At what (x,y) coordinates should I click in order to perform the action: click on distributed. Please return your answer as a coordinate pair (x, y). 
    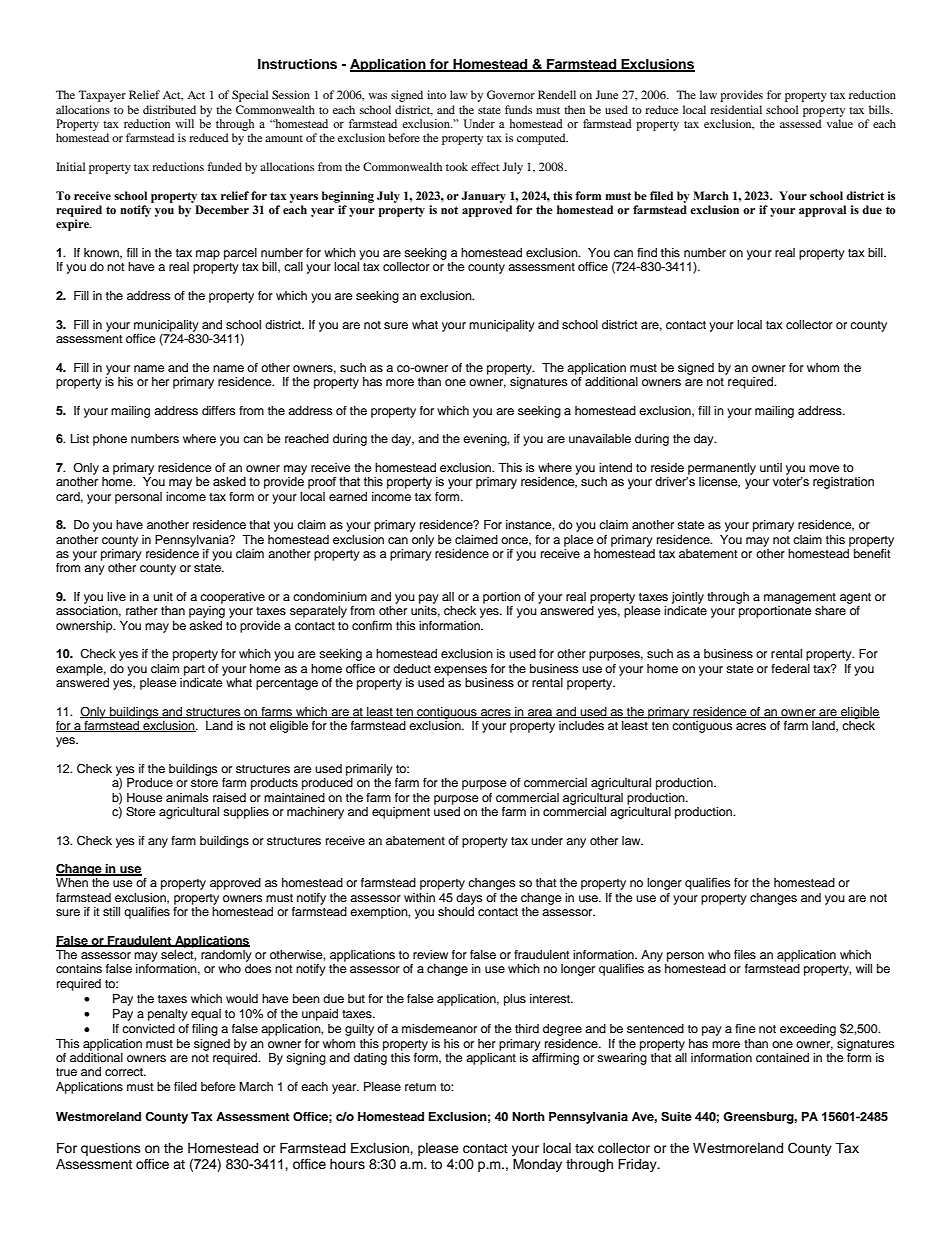
    Looking at the image, I should click on (169, 109).
